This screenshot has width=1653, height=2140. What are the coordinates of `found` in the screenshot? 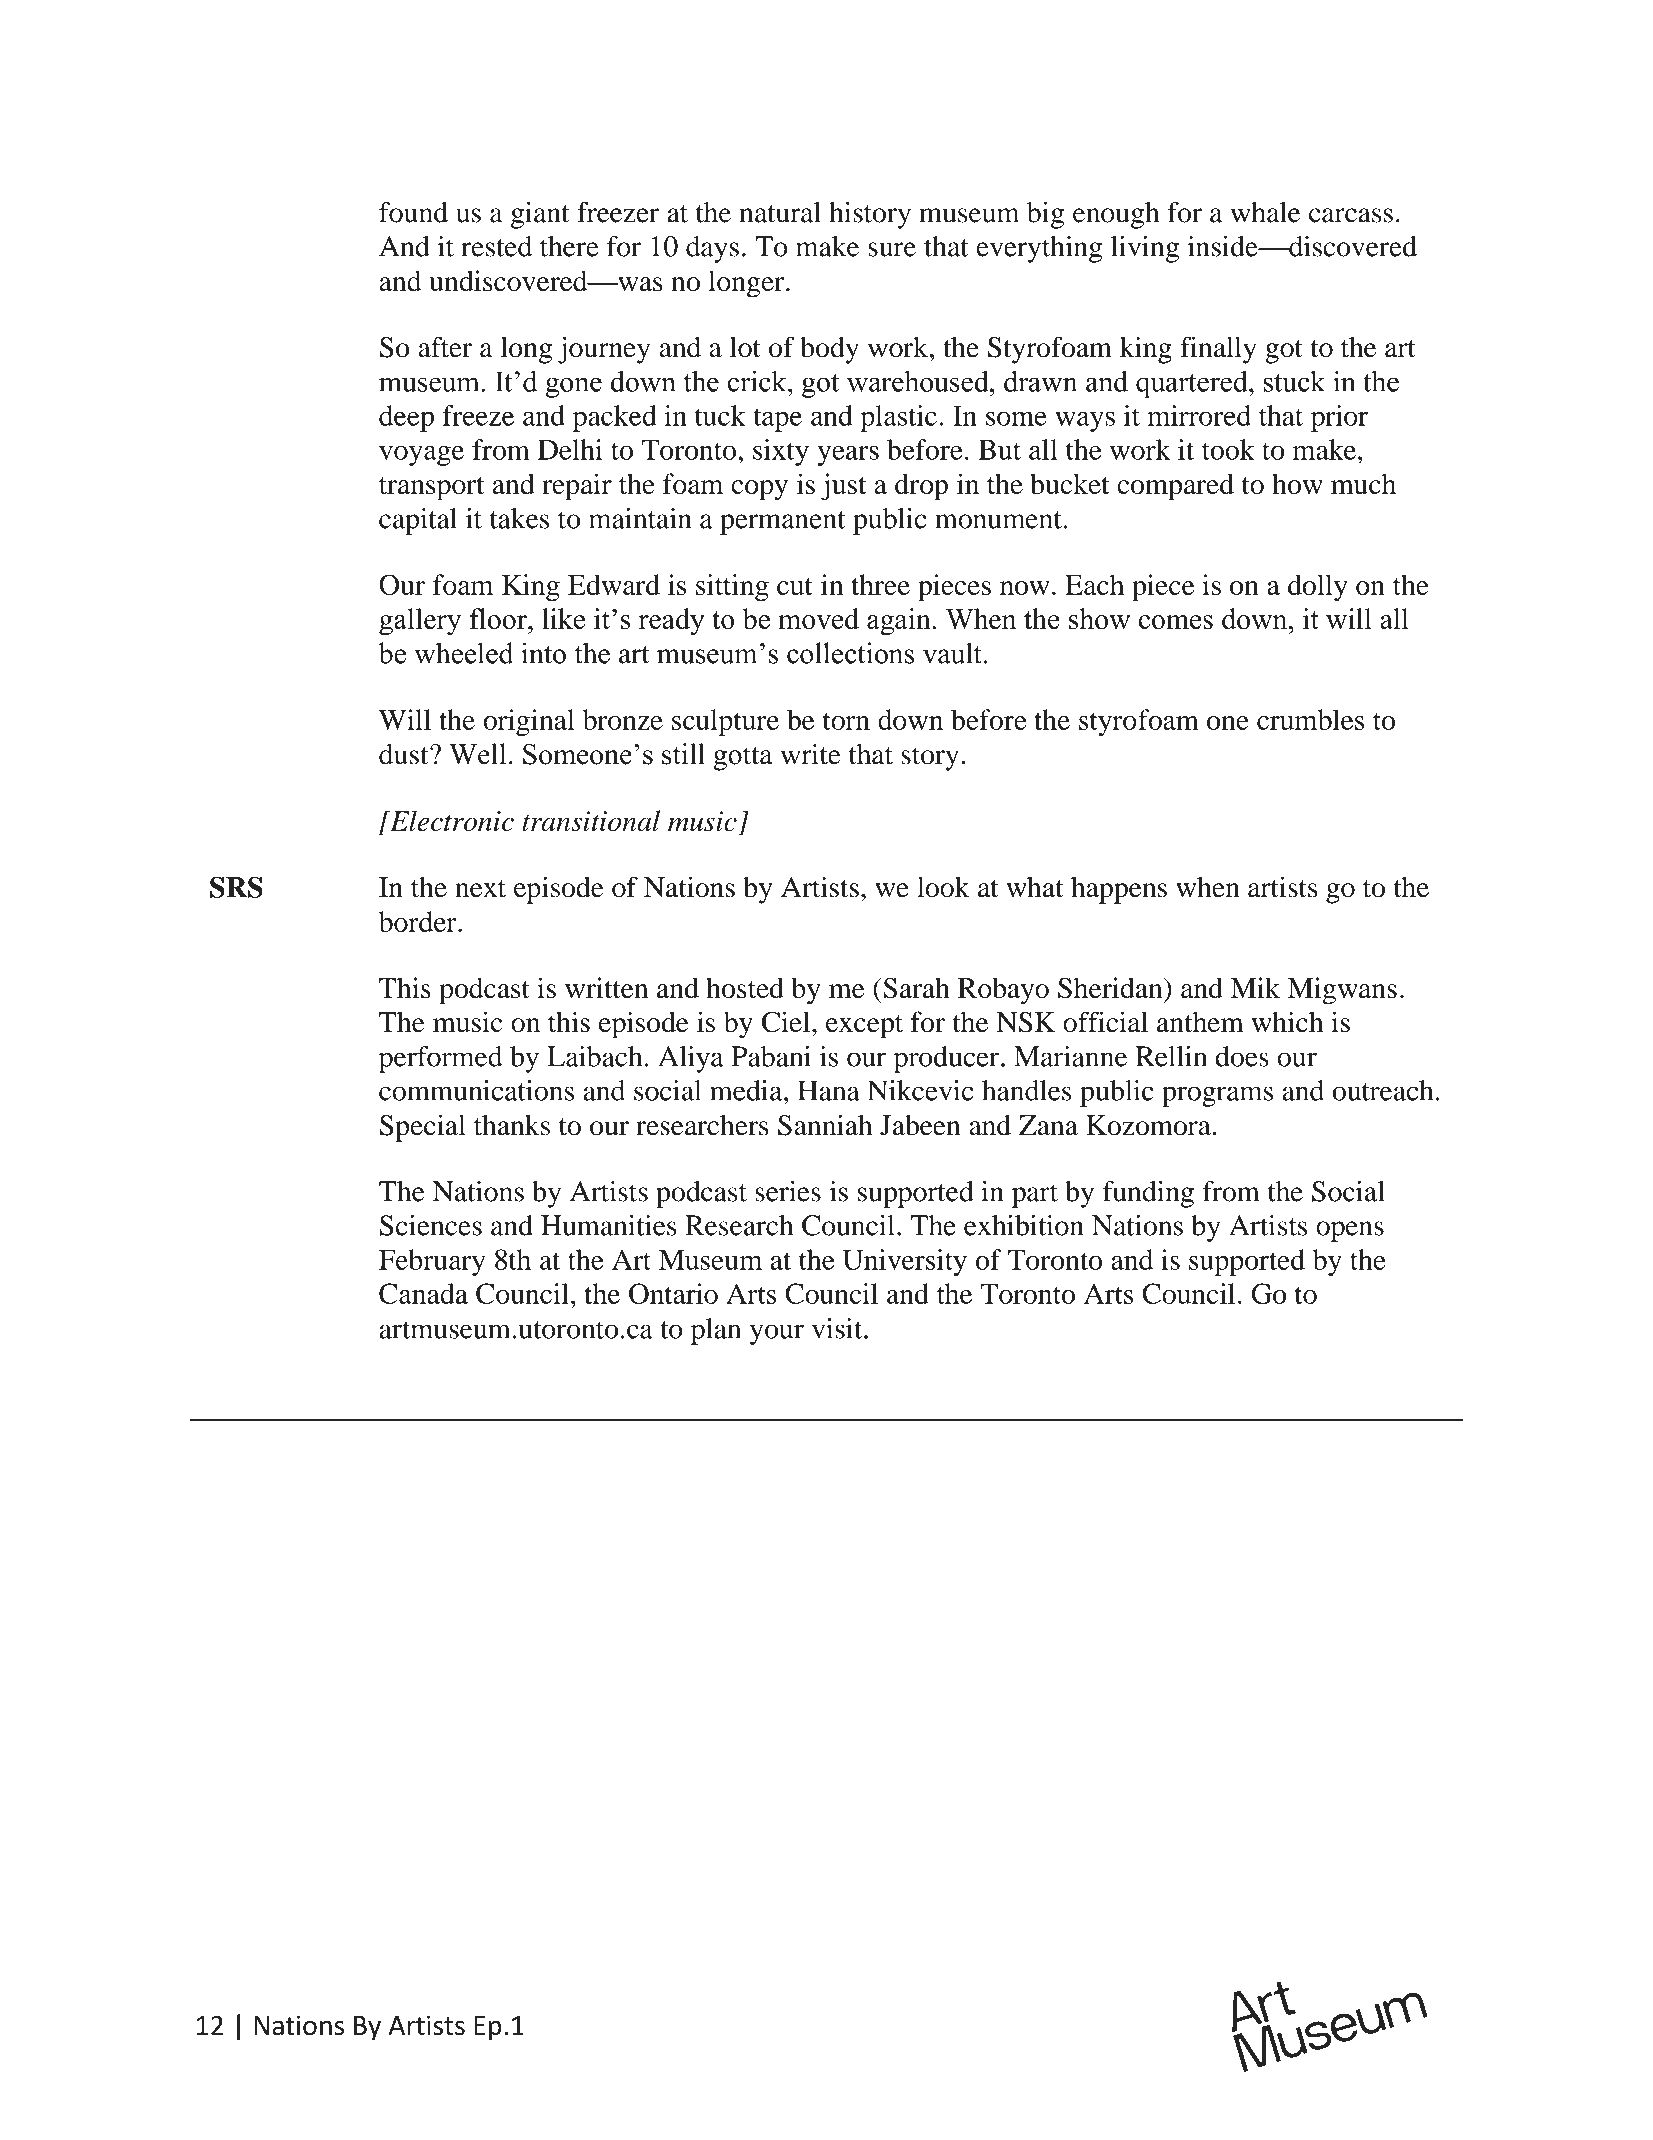 It's located at (413, 212).
